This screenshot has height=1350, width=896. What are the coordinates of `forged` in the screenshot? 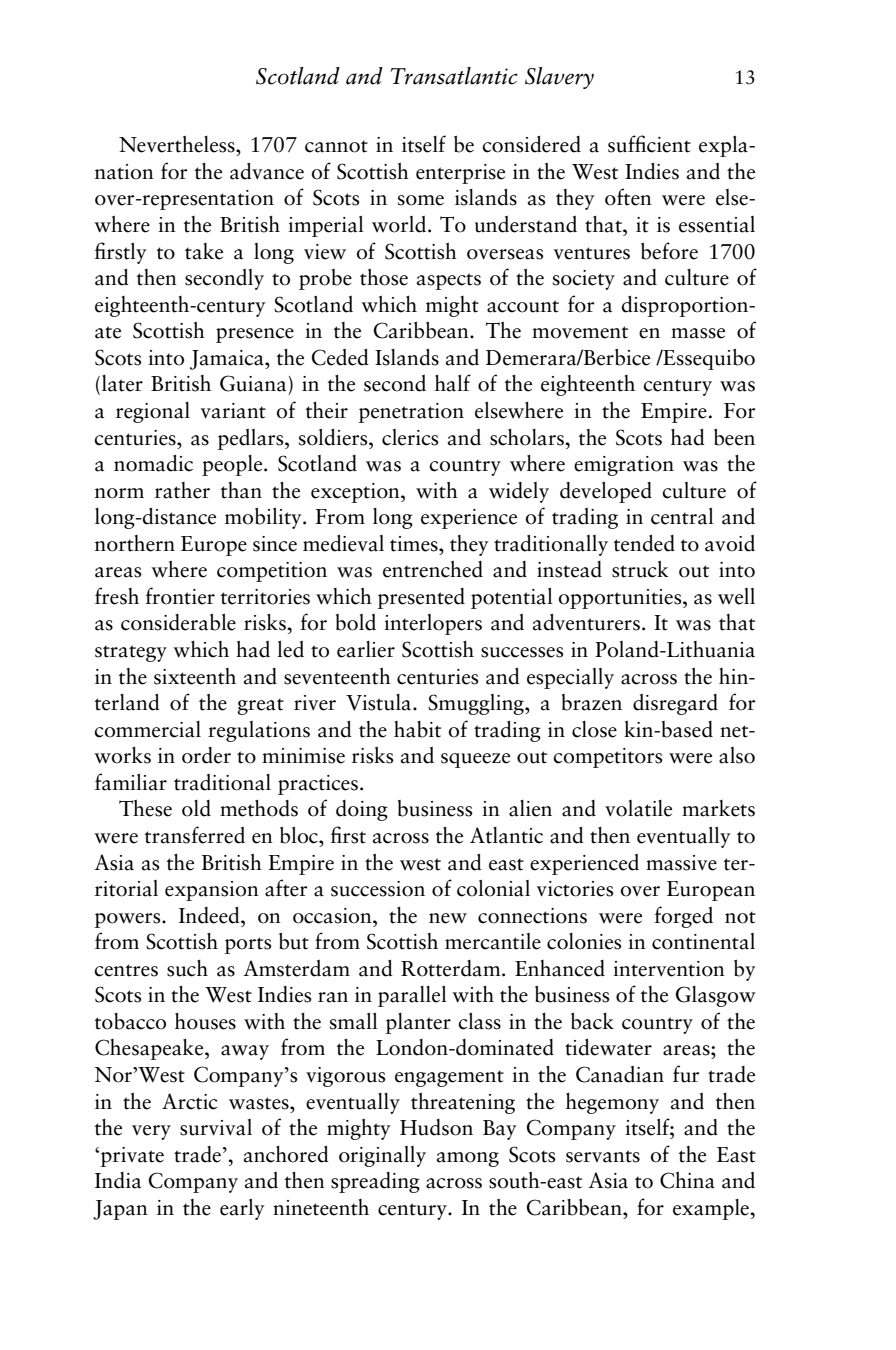 It's located at (683, 917).
